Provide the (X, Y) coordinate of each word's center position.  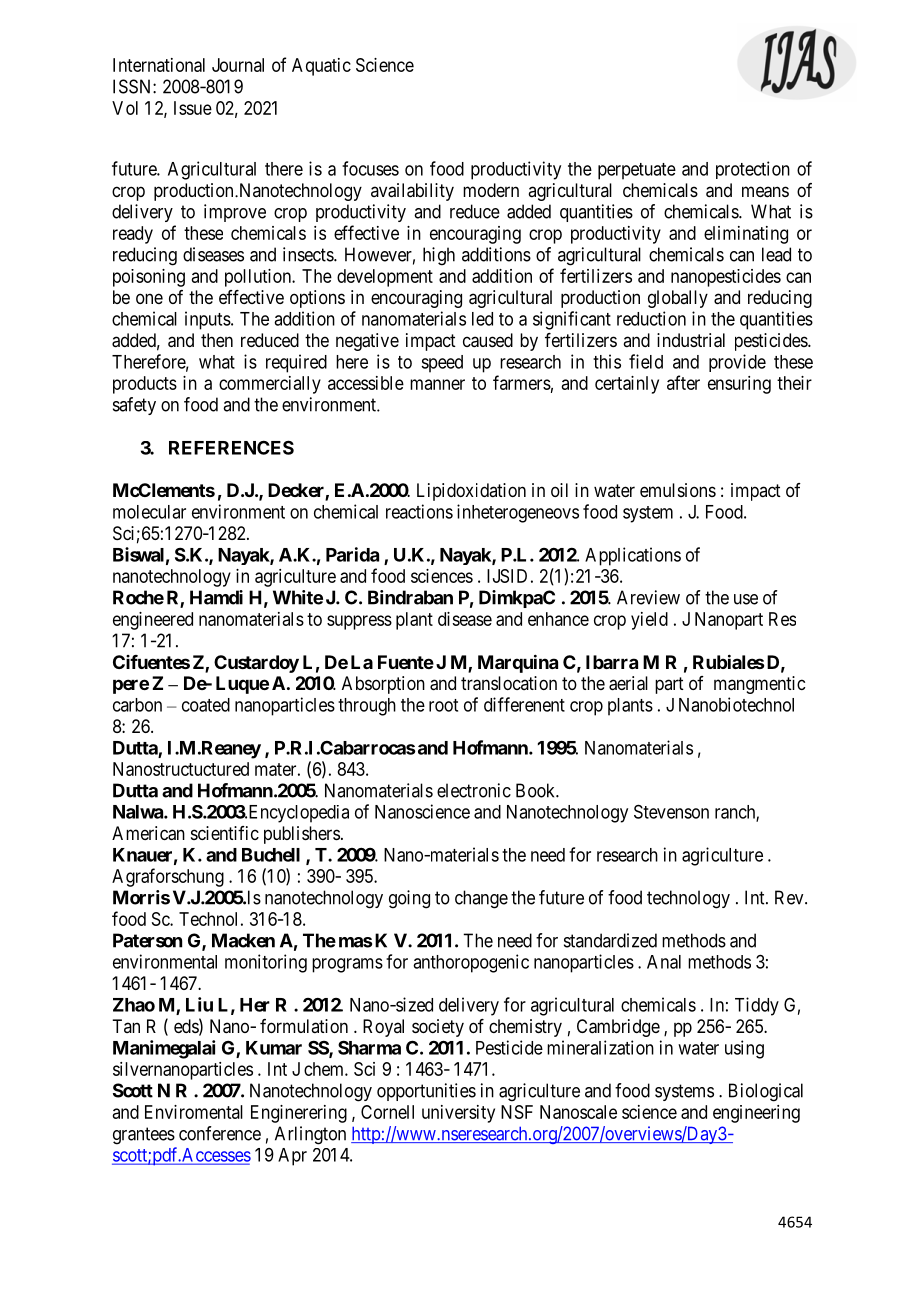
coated (206, 705)
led (482, 319)
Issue (193, 108)
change (481, 899)
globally (678, 299)
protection (753, 170)
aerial (628, 683)
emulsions (678, 490)
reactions (419, 511)
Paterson (147, 940)
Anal (664, 962)
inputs (208, 320)
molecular (149, 512)
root (443, 705)
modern (491, 190)
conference (220, 1133)
